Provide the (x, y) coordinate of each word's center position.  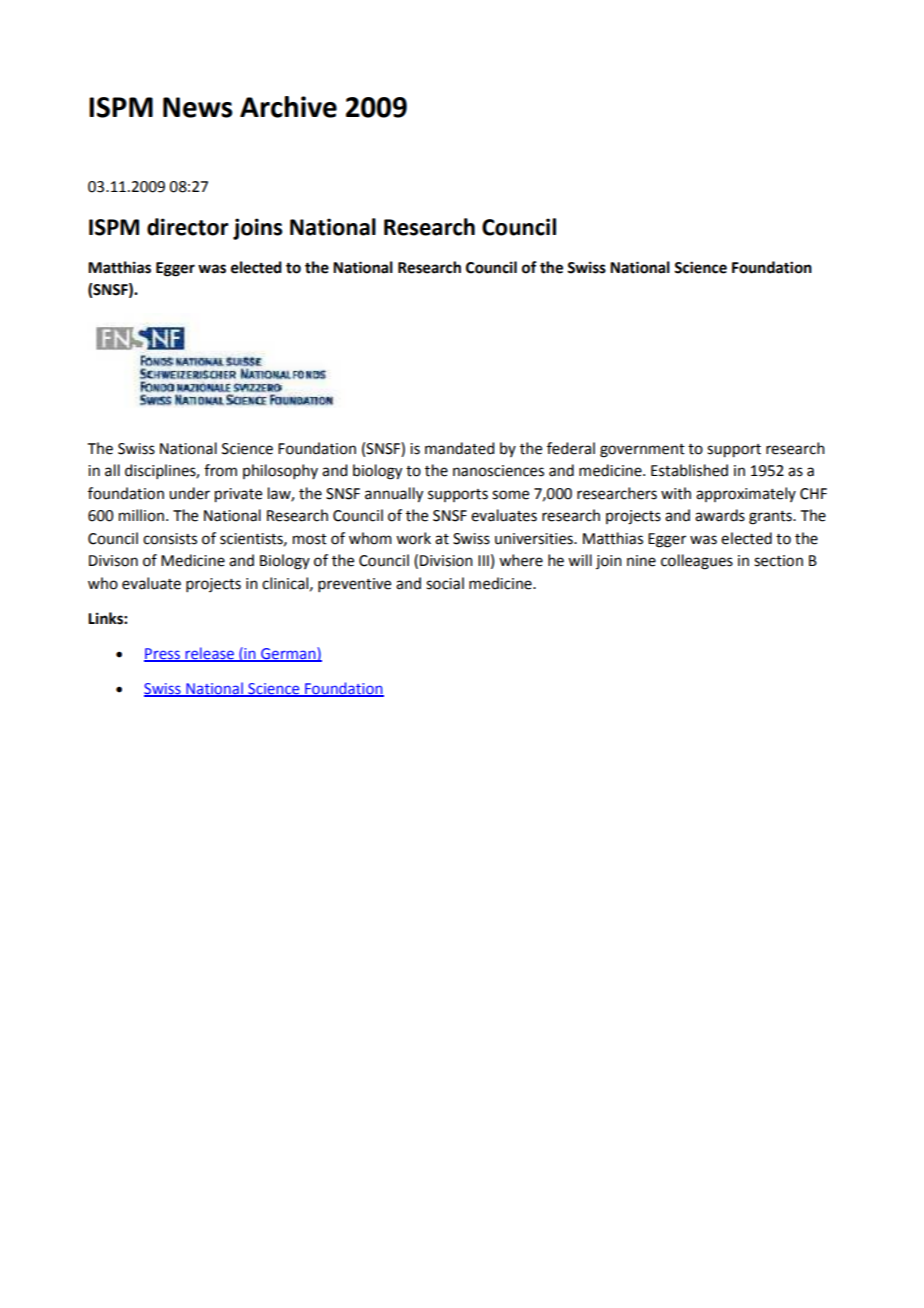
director (188, 227)
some (510, 495)
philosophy (280, 471)
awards (720, 515)
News (198, 107)
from (220, 470)
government (642, 451)
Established (689, 470)
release (209, 654)
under (189, 493)
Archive (288, 107)
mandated (459, 448)
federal (571, 448)
